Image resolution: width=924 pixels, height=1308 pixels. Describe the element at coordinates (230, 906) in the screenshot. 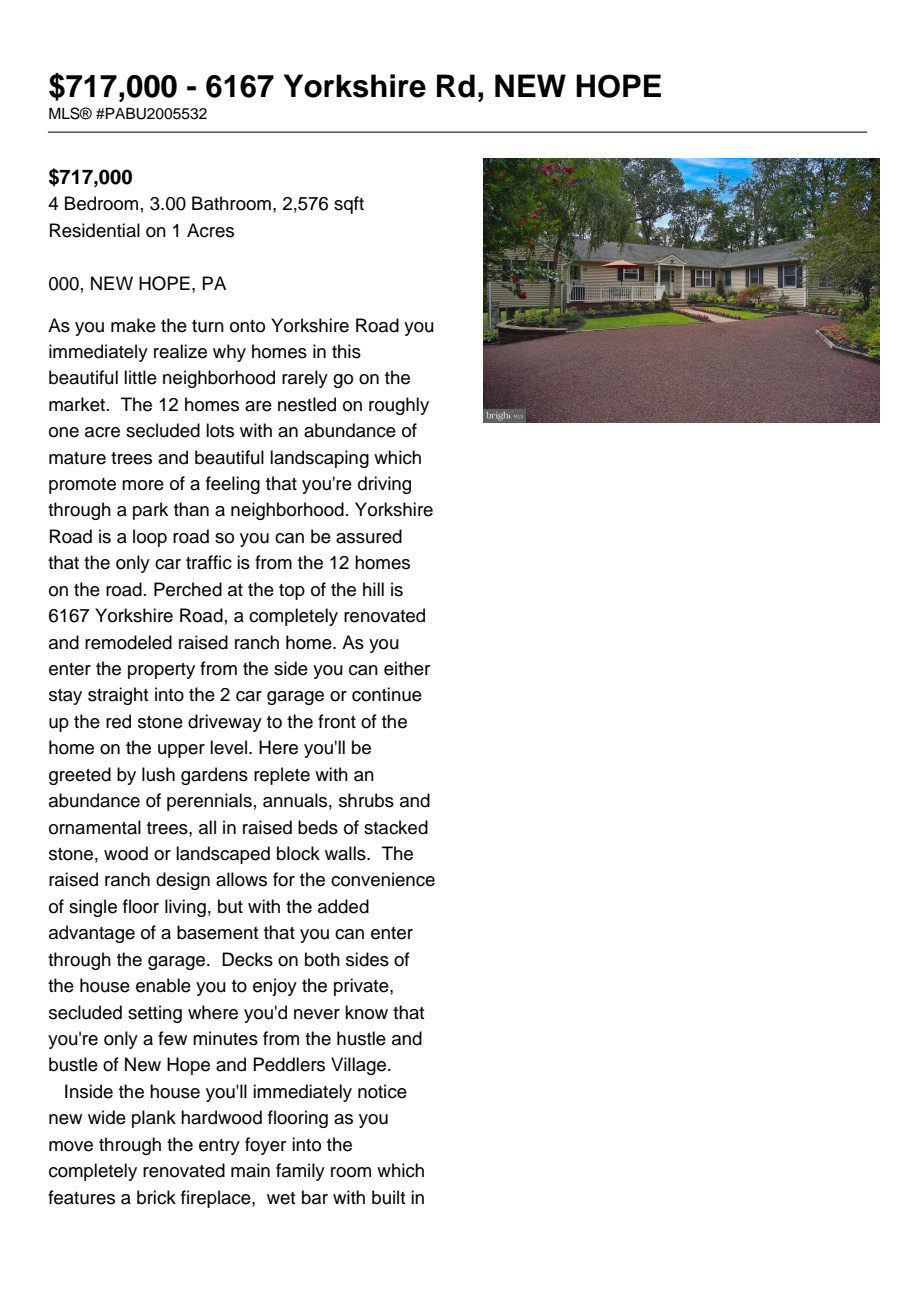

I see `but` at that location.
